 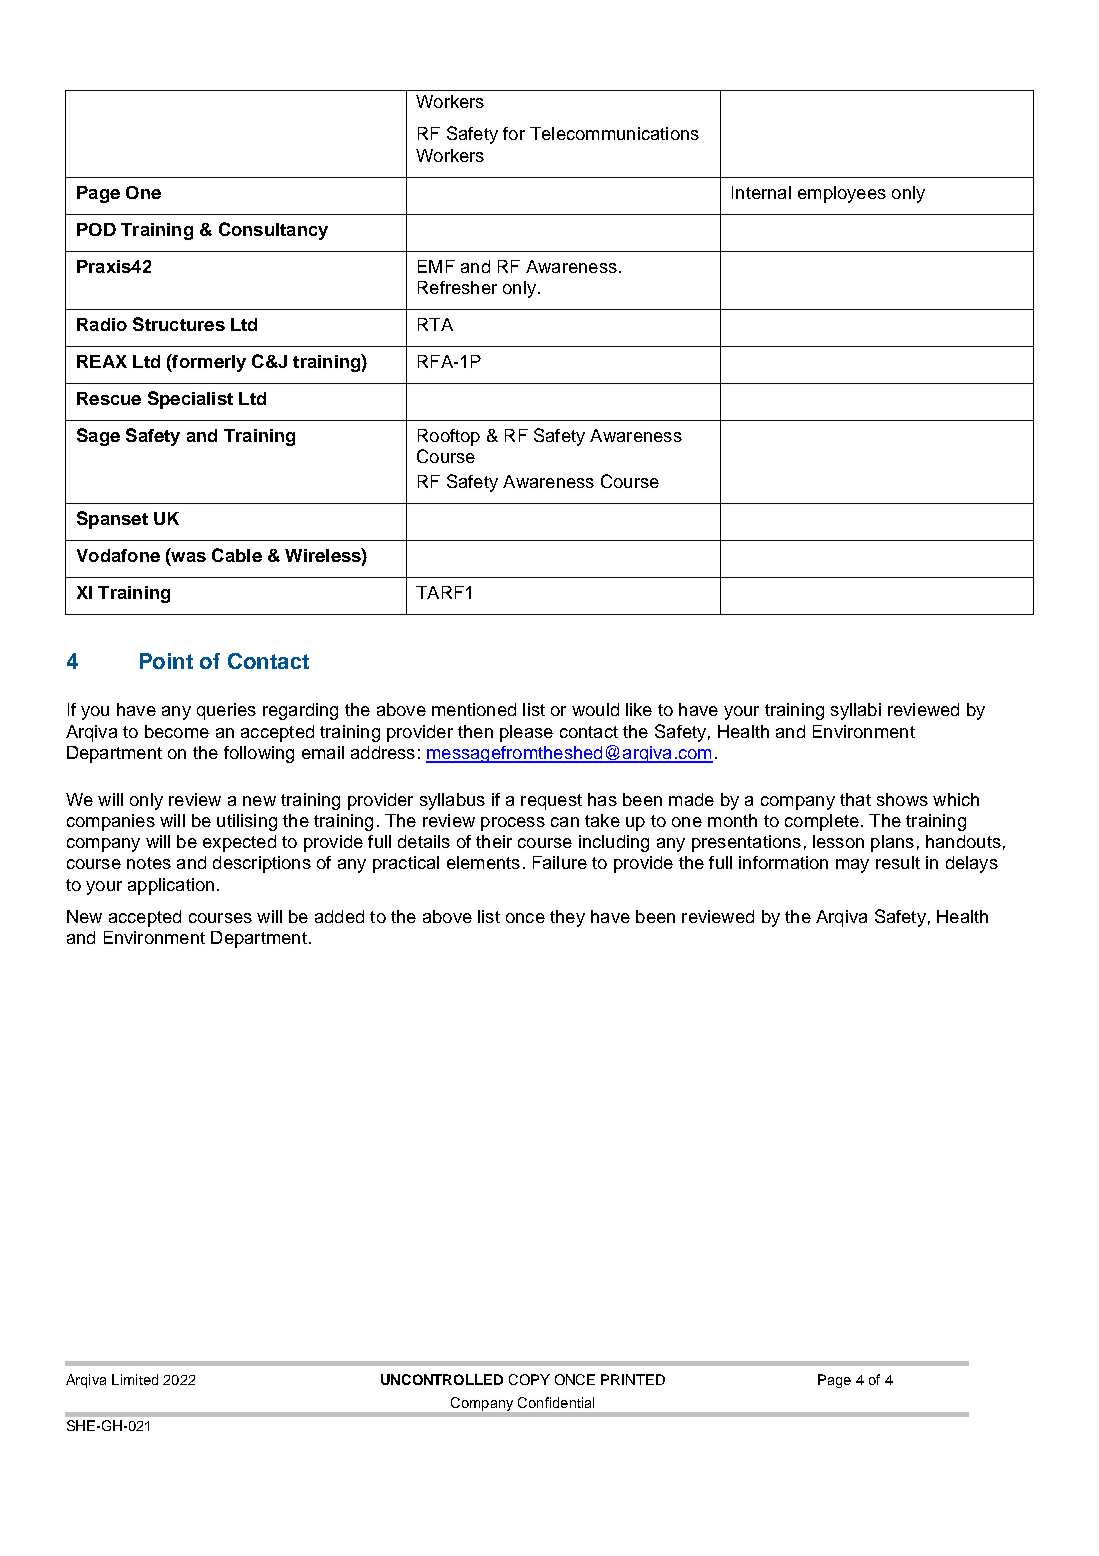 What do you see at coordinates (273, 231) in the screenshot?
I see `Consultancy` at bounding box center [273, 231].
